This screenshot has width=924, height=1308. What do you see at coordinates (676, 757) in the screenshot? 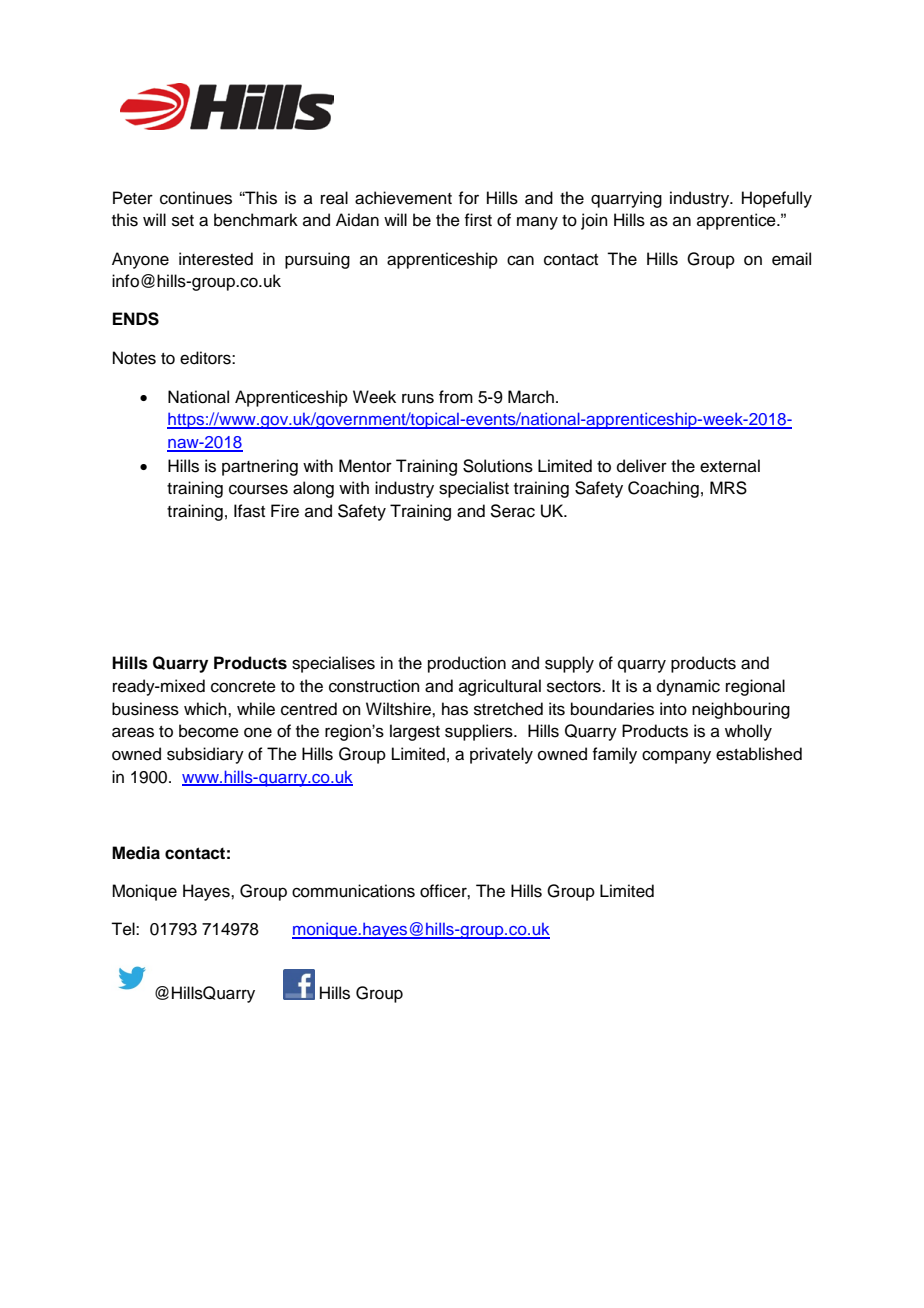
I see `company` at bounding box center [676, 757].
